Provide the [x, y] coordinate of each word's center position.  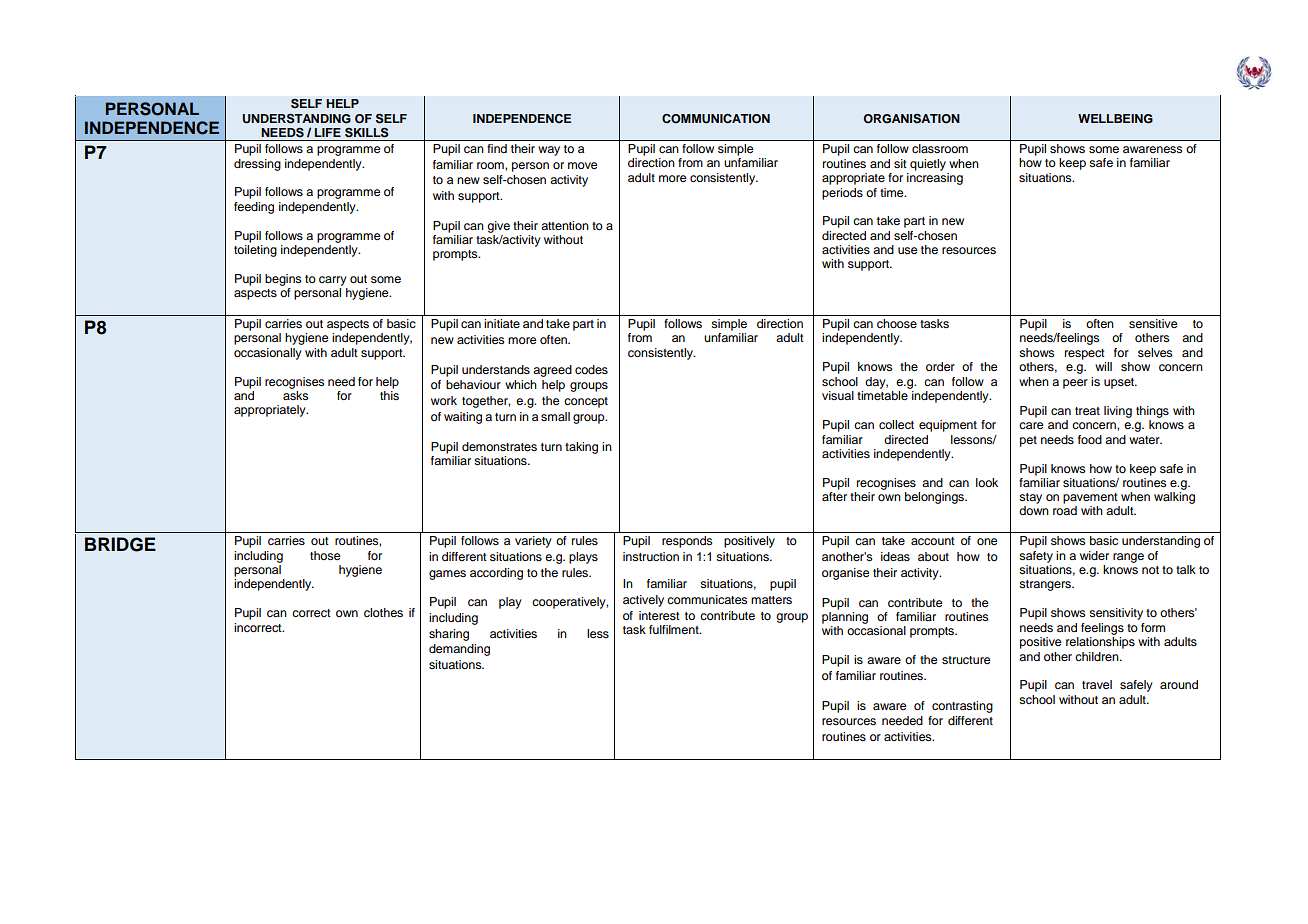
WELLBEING [1115, 119]
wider [1094, 555]
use [908, 250]
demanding [459, 650]
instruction [651, 556]
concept [586, 402]
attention [565, 225]
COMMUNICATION [716, 119]
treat [1087, 411]
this [389, 395]
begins [283, 280]
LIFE [328, 132]
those [325, 555]
